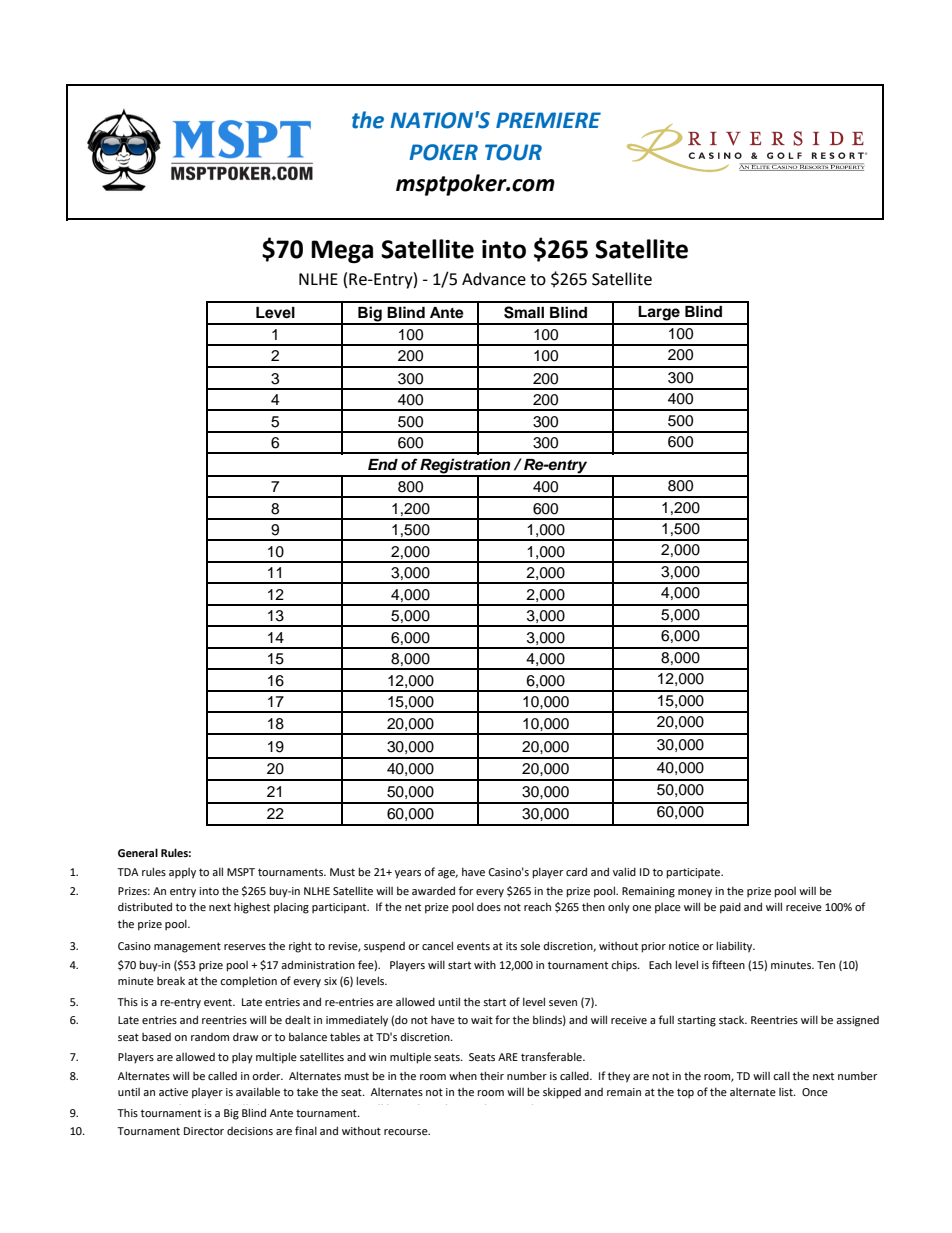  What do you see at coordinates (408, 874) in the document?
I see `years` at bounding box center [408, 874].
